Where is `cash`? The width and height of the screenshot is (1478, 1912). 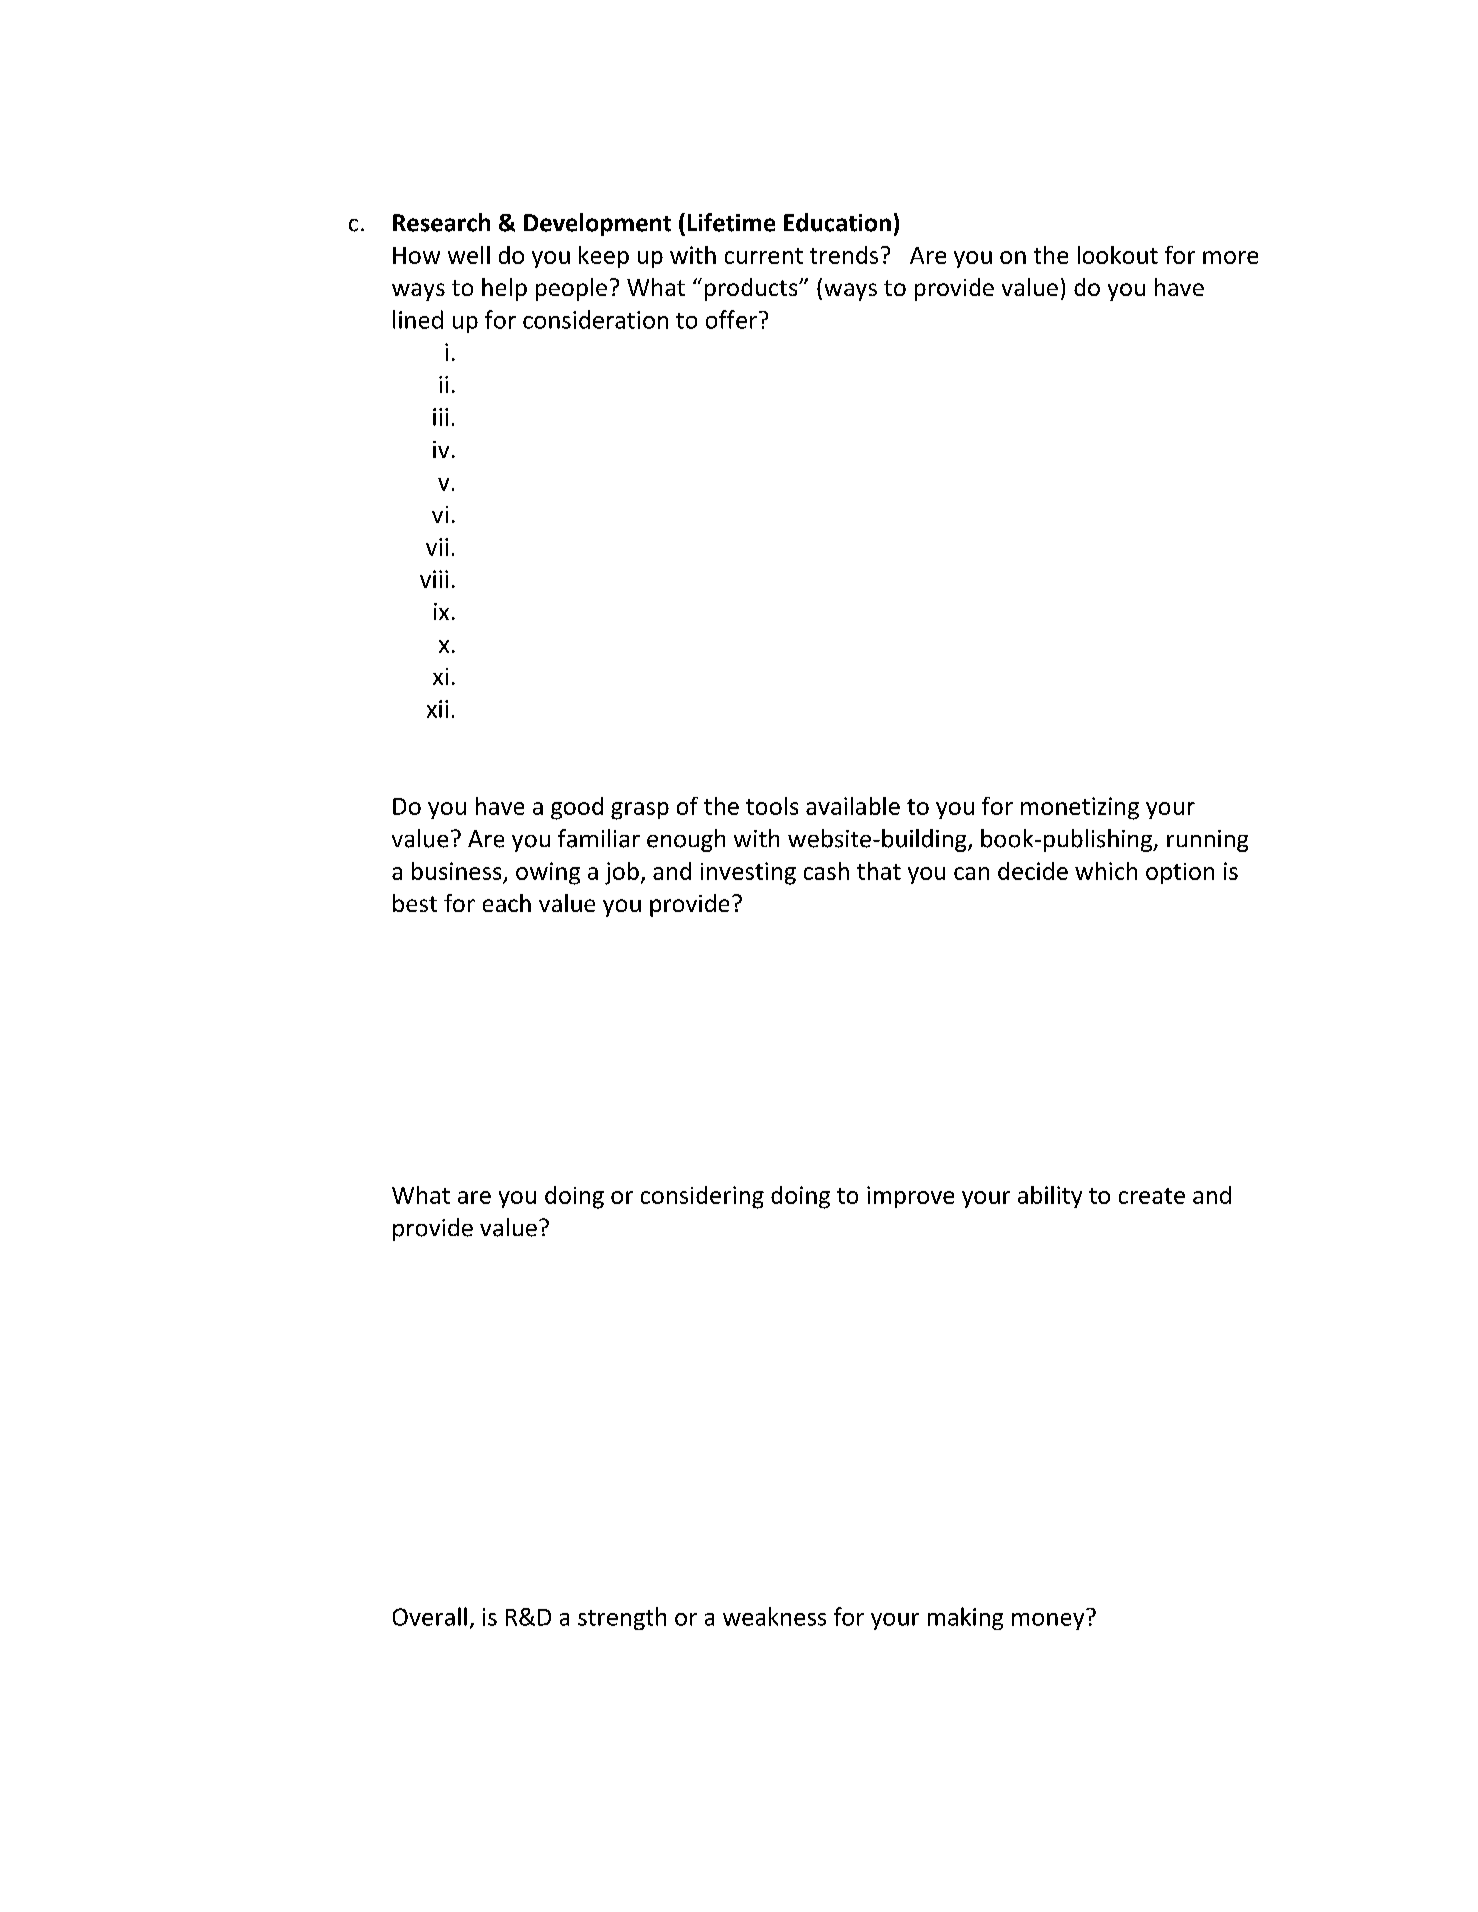
cash is located at coordinates (826, 871).
